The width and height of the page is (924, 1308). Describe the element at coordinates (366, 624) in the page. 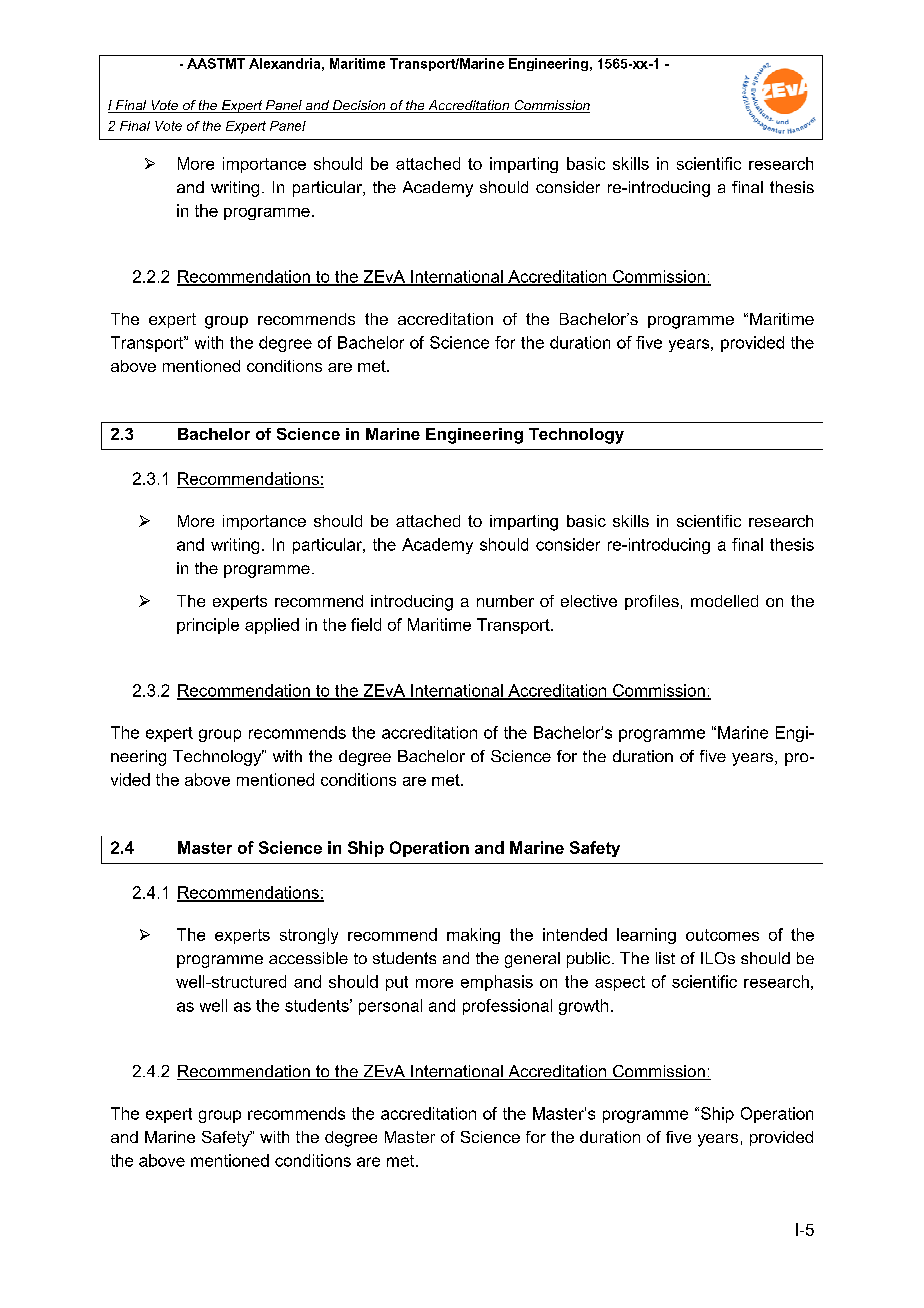

I see `field` at that location.
